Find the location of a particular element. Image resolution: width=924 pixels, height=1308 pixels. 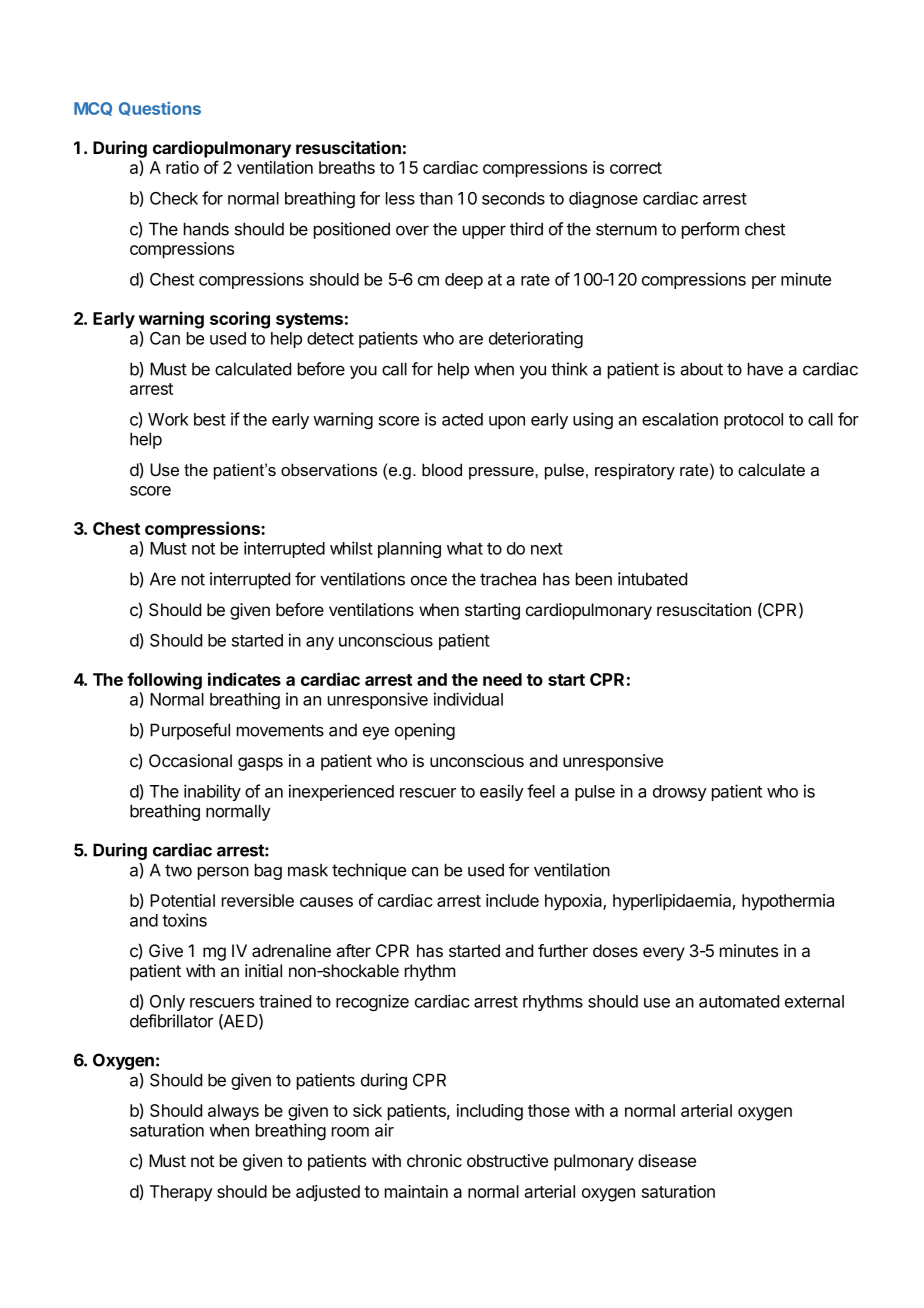

Questions is located at coordinates (160, 109).
